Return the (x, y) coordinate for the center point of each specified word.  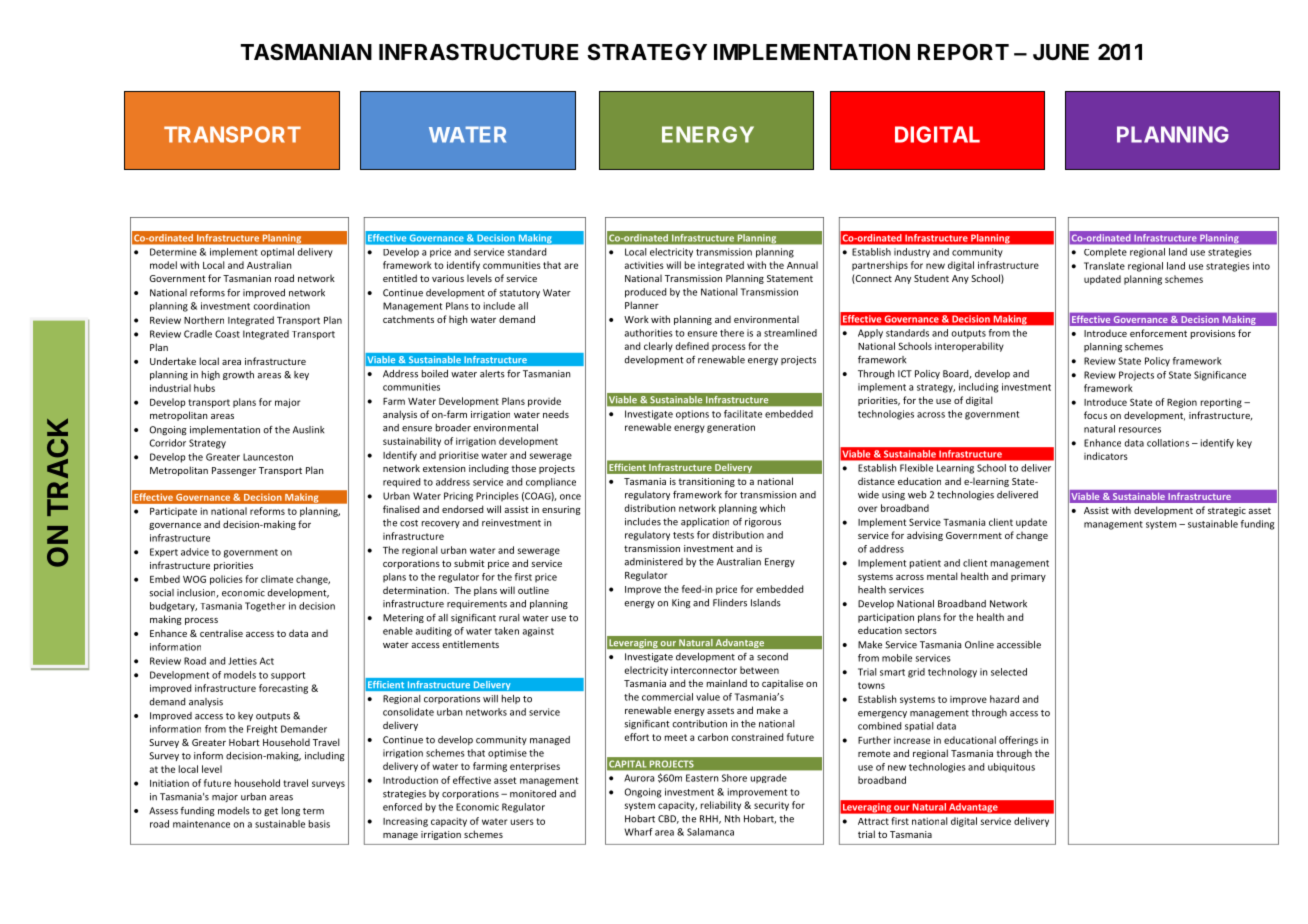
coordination (281, 306)
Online (979, 645)
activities (644, 265)
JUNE (1061, 52)
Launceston (268, 457)
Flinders (730, 603)
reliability (721, 806)
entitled (400, 278)
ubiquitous (1011, 767)
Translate (1104, 266)
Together (265, 607)
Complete (1105, 253)
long (291, 811)
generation (731, 428)
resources (1140, 430)
